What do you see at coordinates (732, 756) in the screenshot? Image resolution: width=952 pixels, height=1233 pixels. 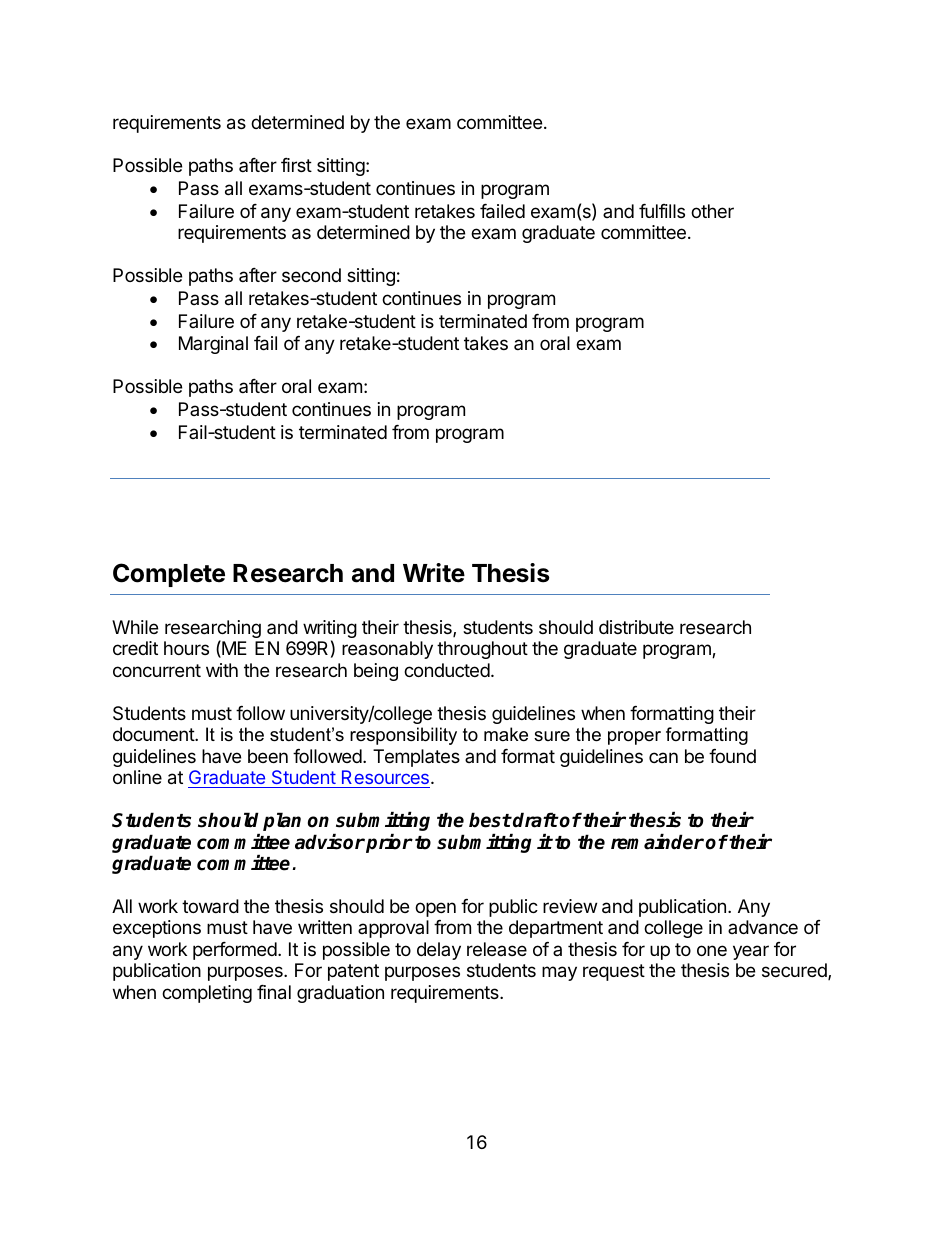 I see `found` at bounding box center [732, 756].
